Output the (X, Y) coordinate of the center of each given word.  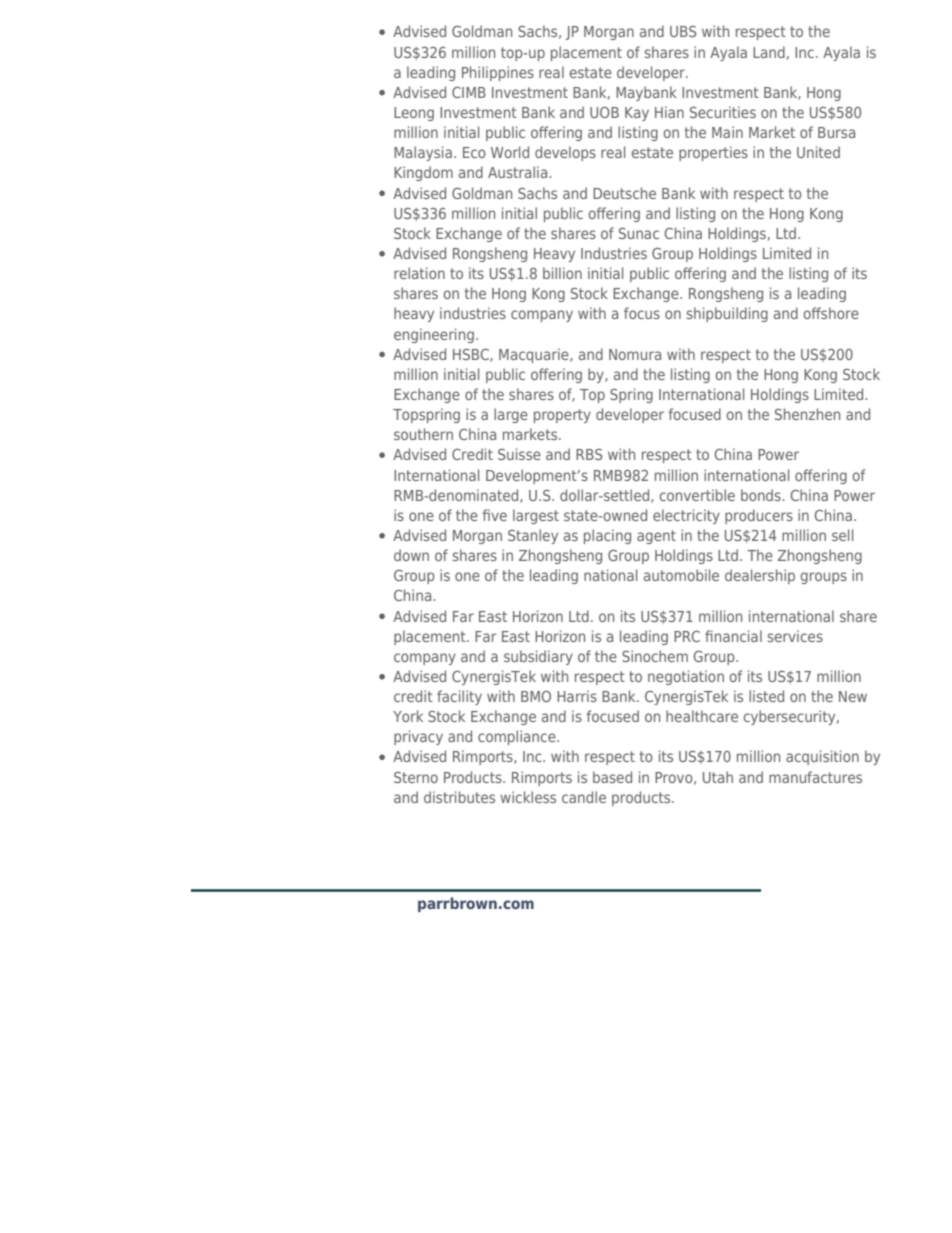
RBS (589, 454)
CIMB (469, 92)
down (411, 555)
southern (423, 434)
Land (769, 52)
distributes (459, 797)
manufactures (815, 777)
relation (419, 273)
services (795, 636)
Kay (637, 114)
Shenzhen (807, 414)
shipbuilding (727, 314)
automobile (681, 575)
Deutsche (624, 193)
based (612, 777)
